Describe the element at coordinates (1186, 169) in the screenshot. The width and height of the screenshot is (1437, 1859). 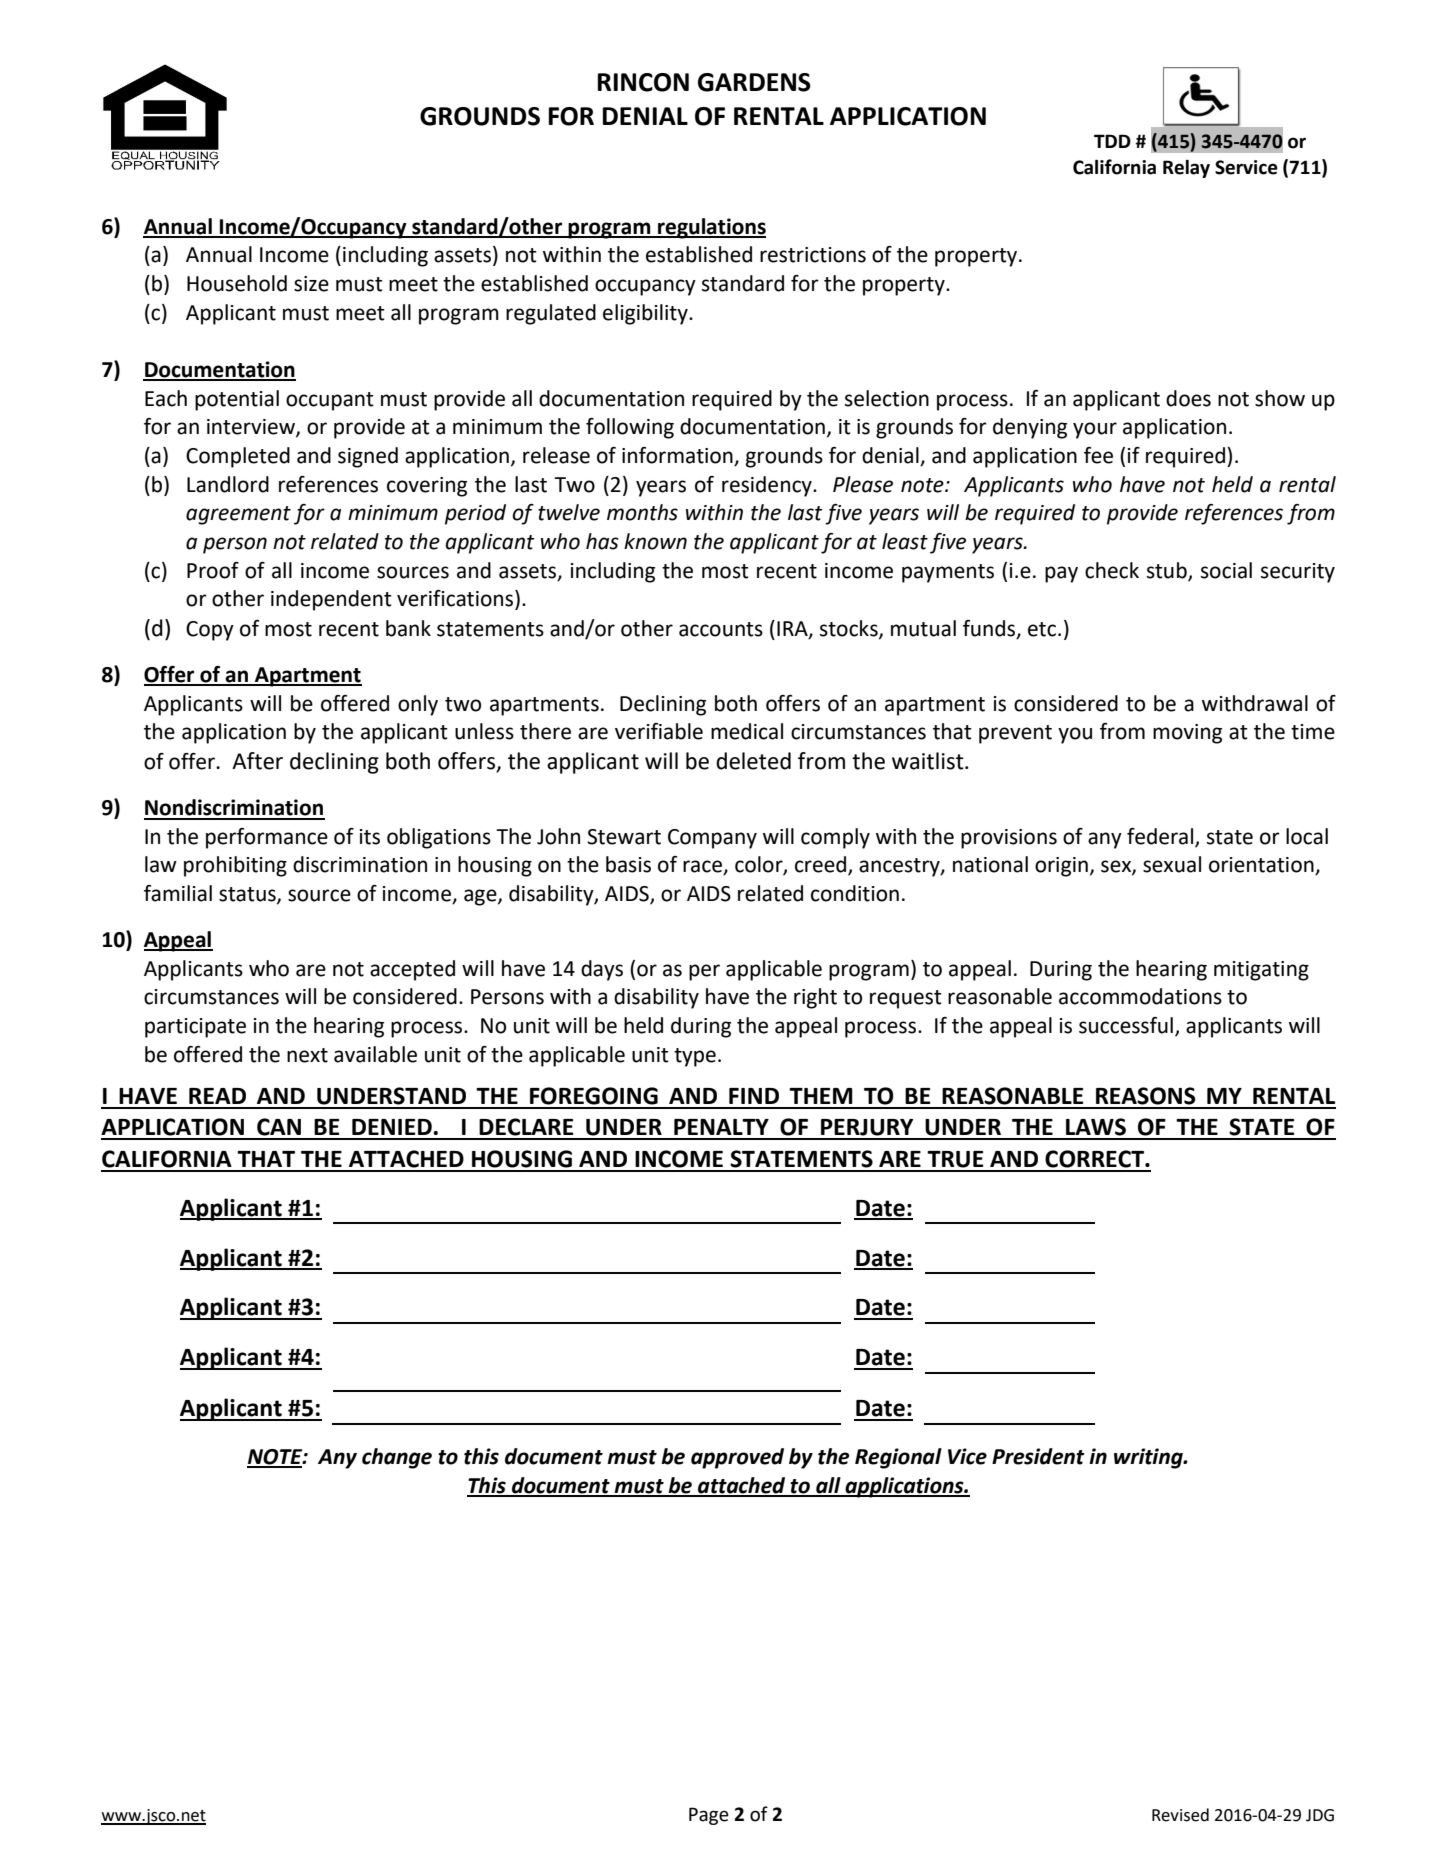
I see `Relay` at that location.
